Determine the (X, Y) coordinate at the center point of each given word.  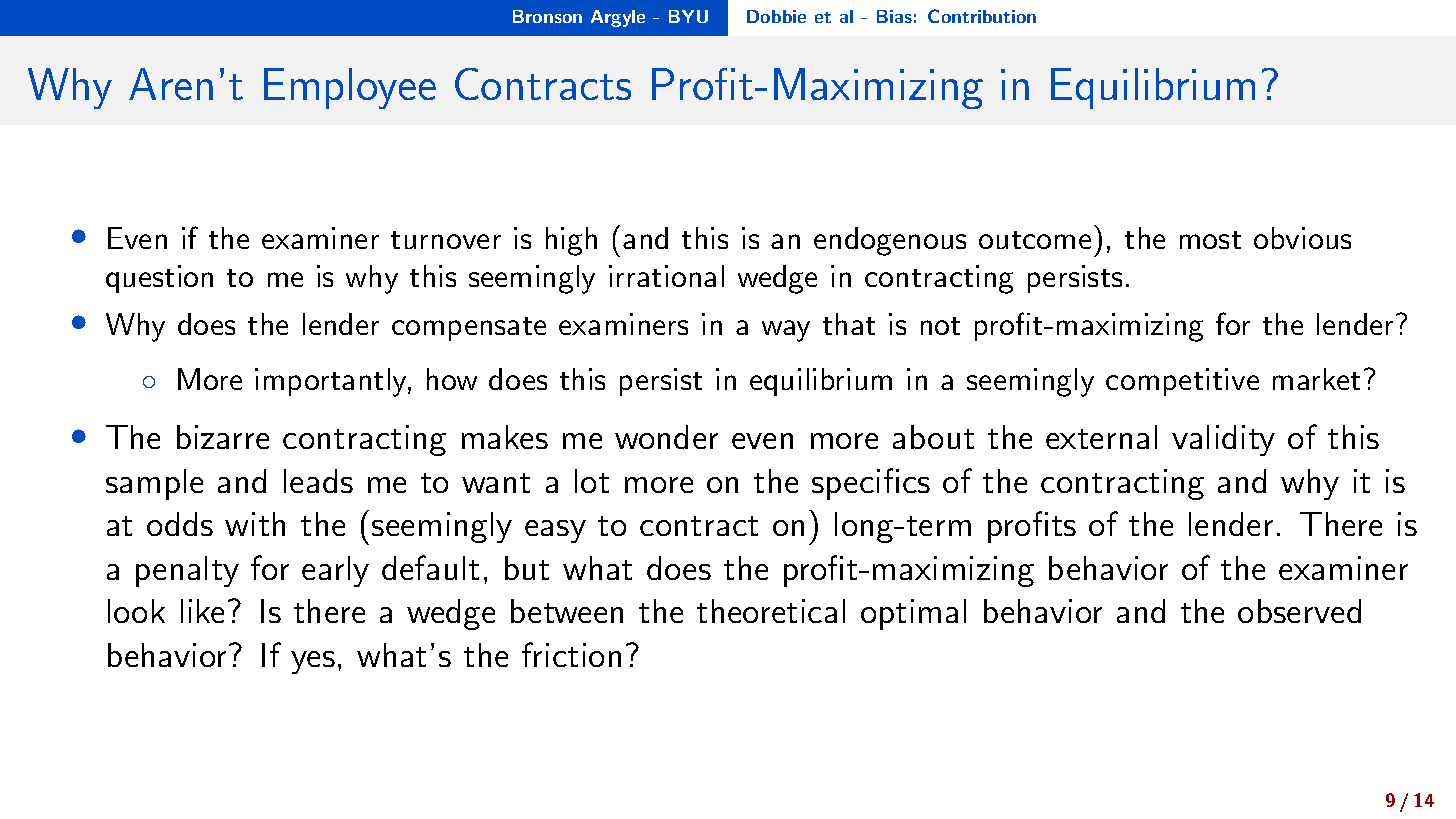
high (571, 241)
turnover (446, 240)
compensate (469, 329)
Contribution (982, 16)
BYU (688, 16)
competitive (1182, 382)
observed (1299, 611)
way (786, 331)
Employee (350, 88)
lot (592, 481)
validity (1223, 440)
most (1210, 240)
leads (318, 481)
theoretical (771, 611)
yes (313, 662)
